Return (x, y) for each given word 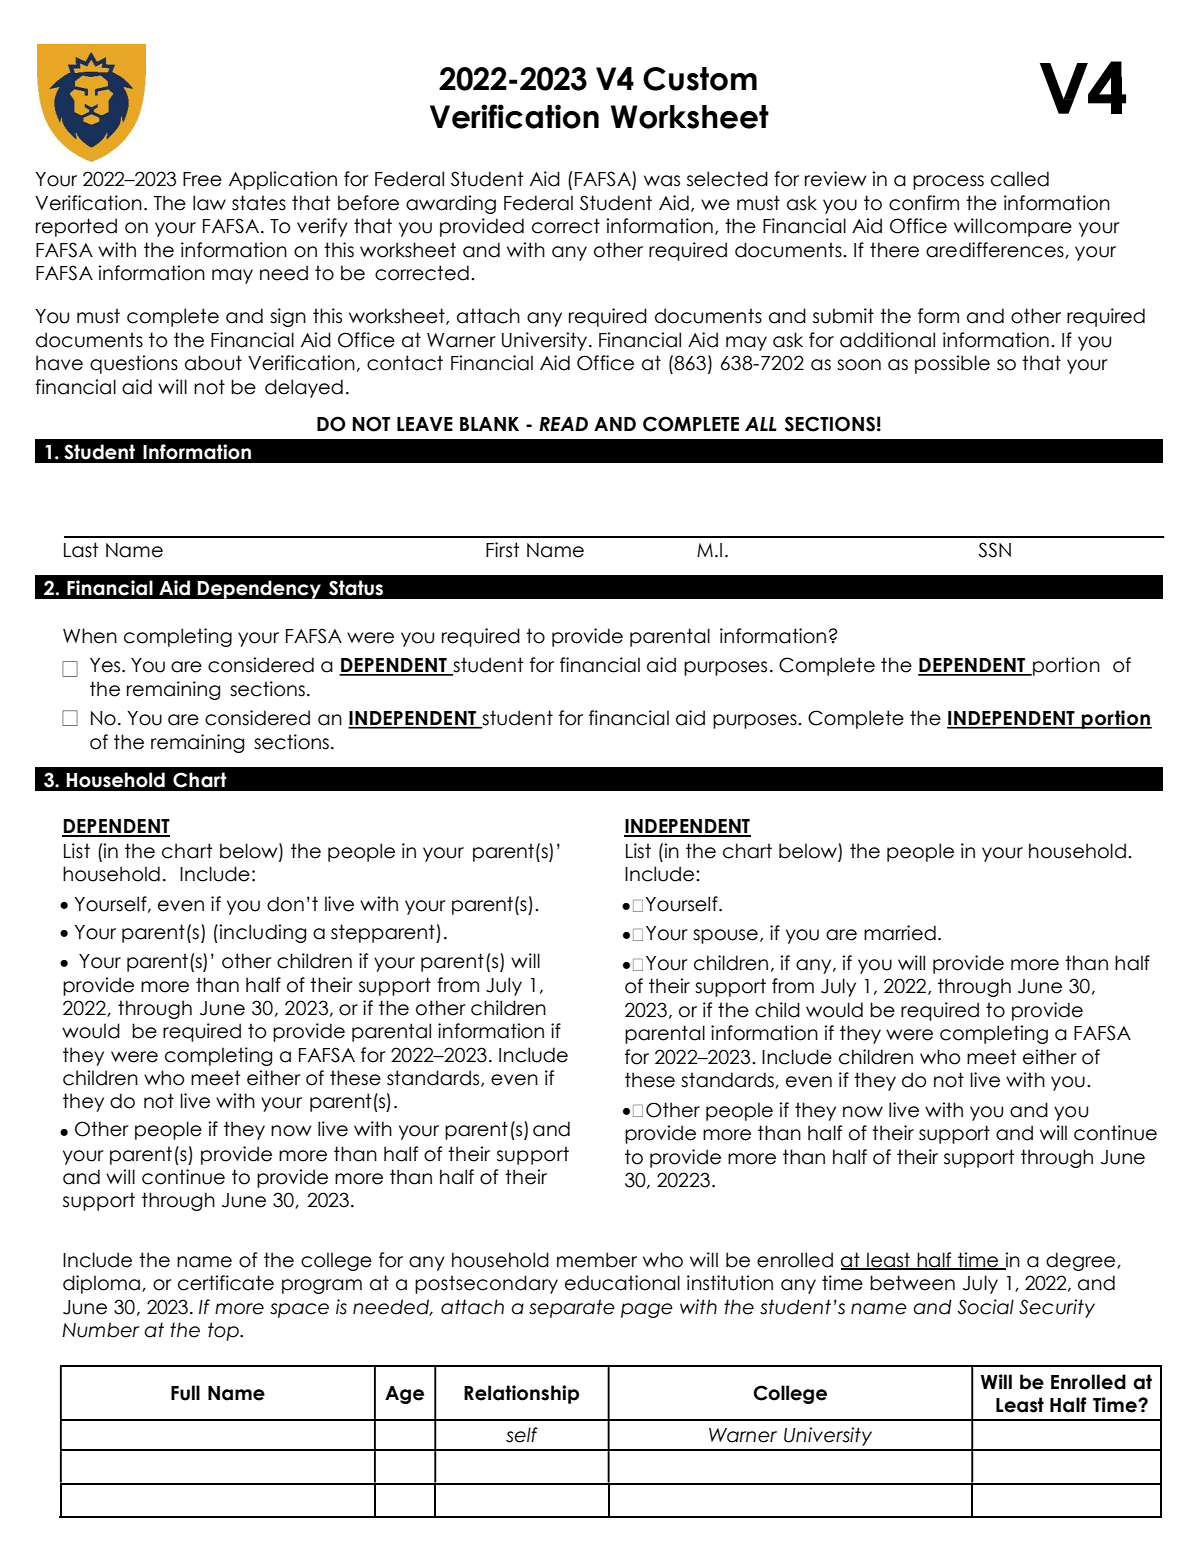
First (502, 550)
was (662, 181)
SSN (994, 550)
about (213, 363)
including (262, 933)
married (900, 933)
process (948, 182)
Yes (106, 665)
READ (563, 424)
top (224, 1331)
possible (952, 364)
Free (202, 179)
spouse (725, 936)
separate (572, 1308)
